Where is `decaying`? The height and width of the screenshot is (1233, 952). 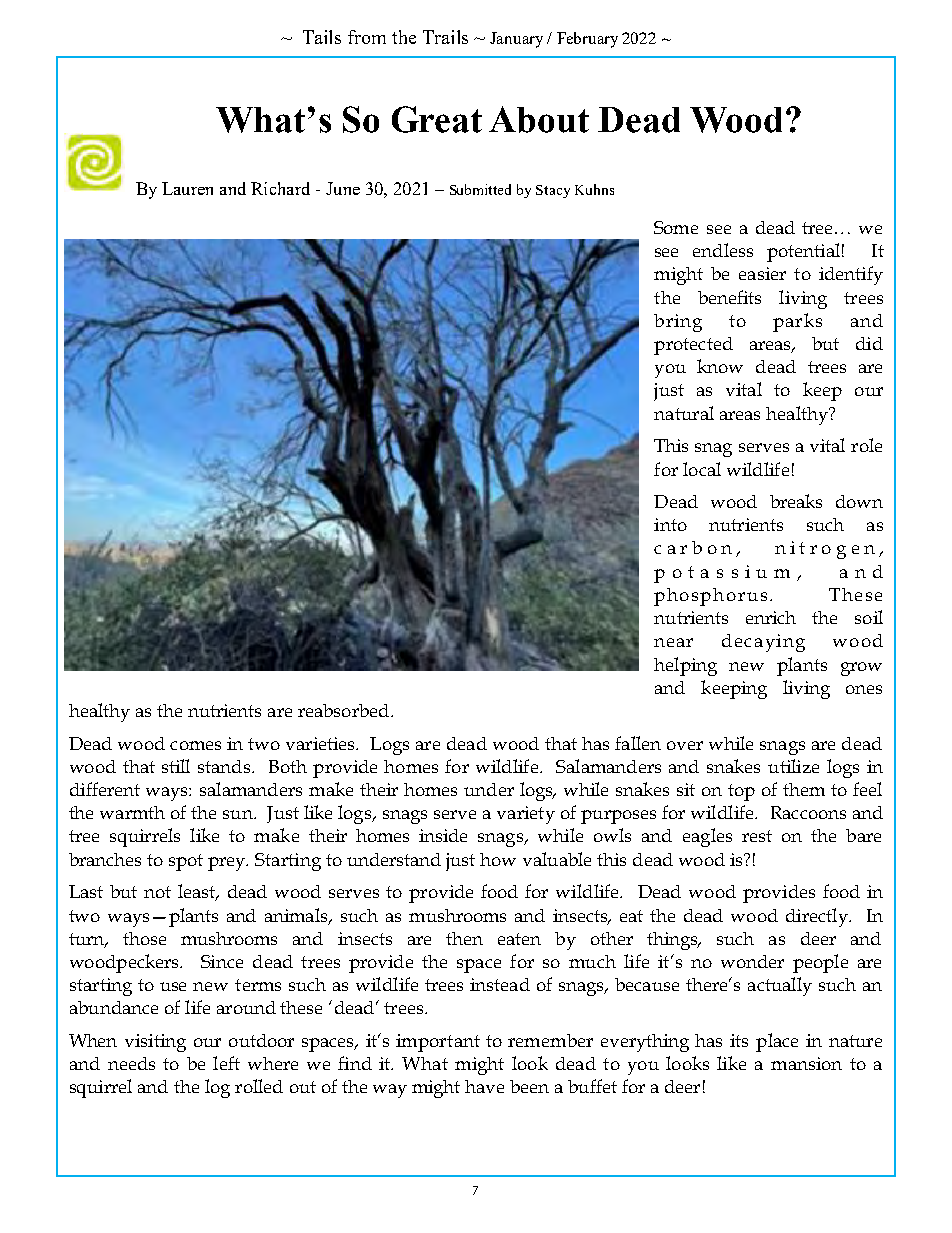 decaying is located at coordinates (763, 643).
